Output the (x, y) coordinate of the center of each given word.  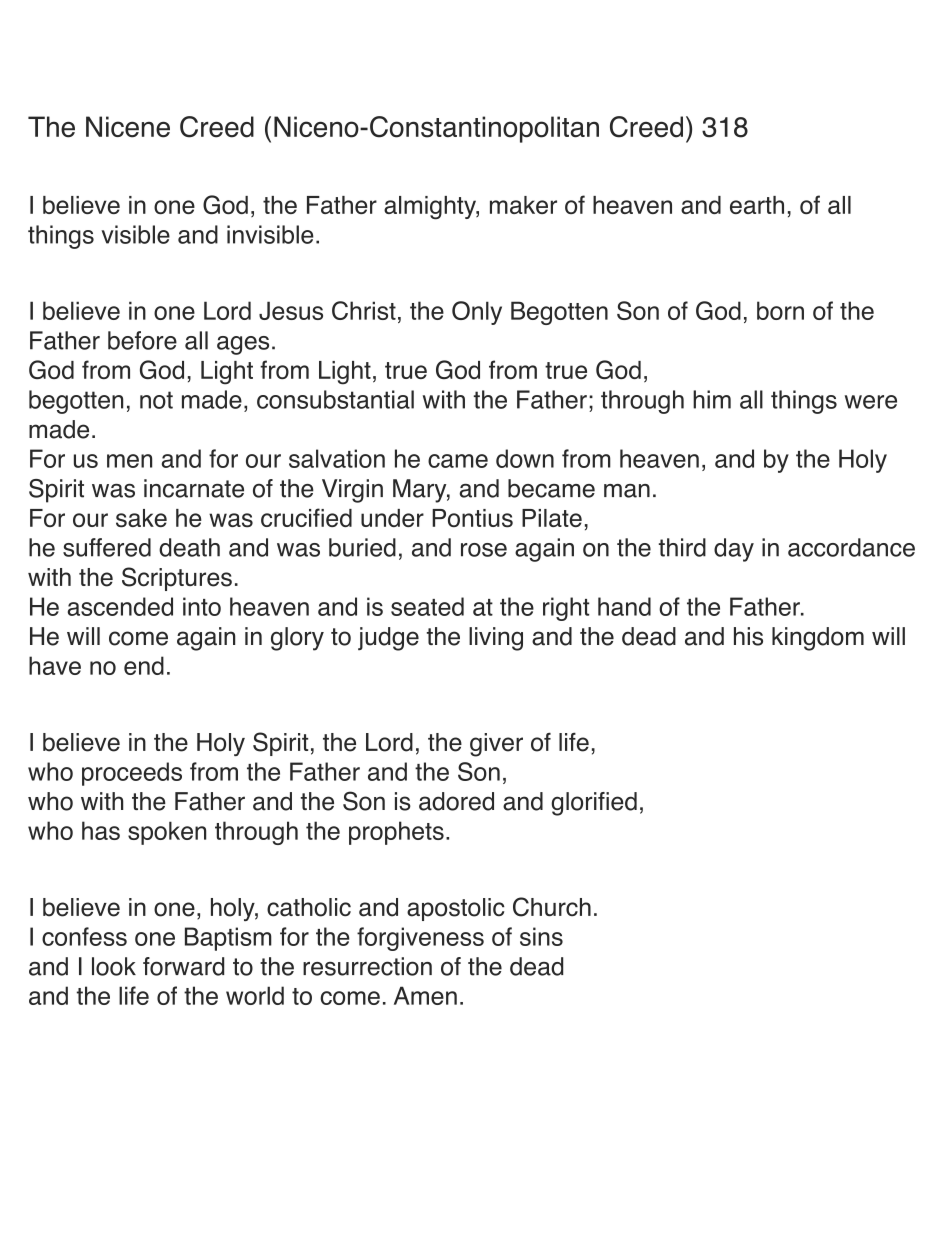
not (156, 400)
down (525, 458)
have (55, 665)
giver (496, 745)
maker (523, 205)
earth (757, 205)
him (712, 399)
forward (183, 966)
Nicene (128, 127)
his (748, 636)
